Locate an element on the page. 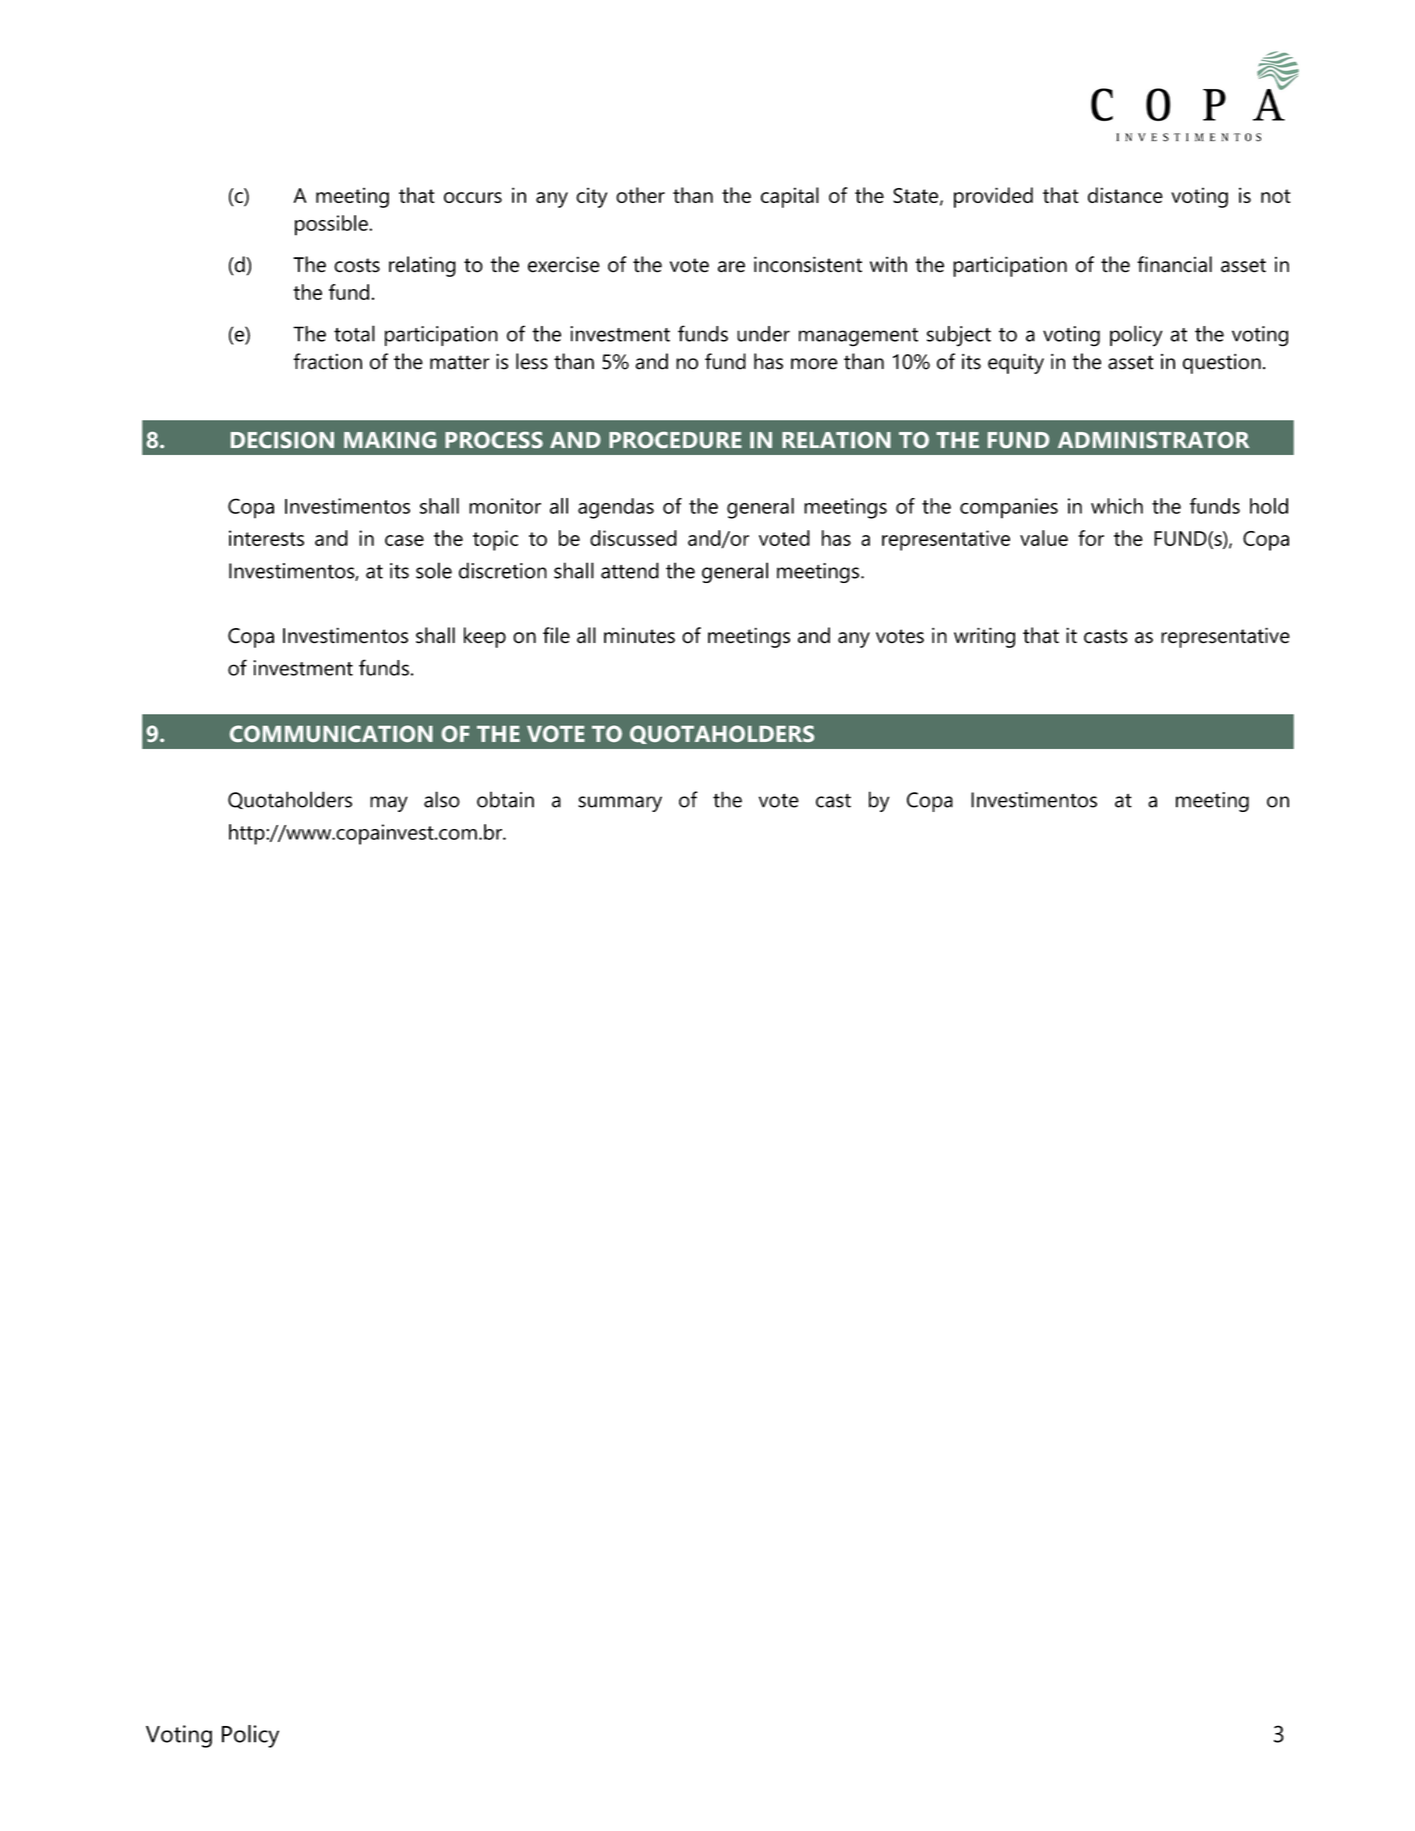 This page has height=1831, width=1415. also is located at coordinates (442, 799).
